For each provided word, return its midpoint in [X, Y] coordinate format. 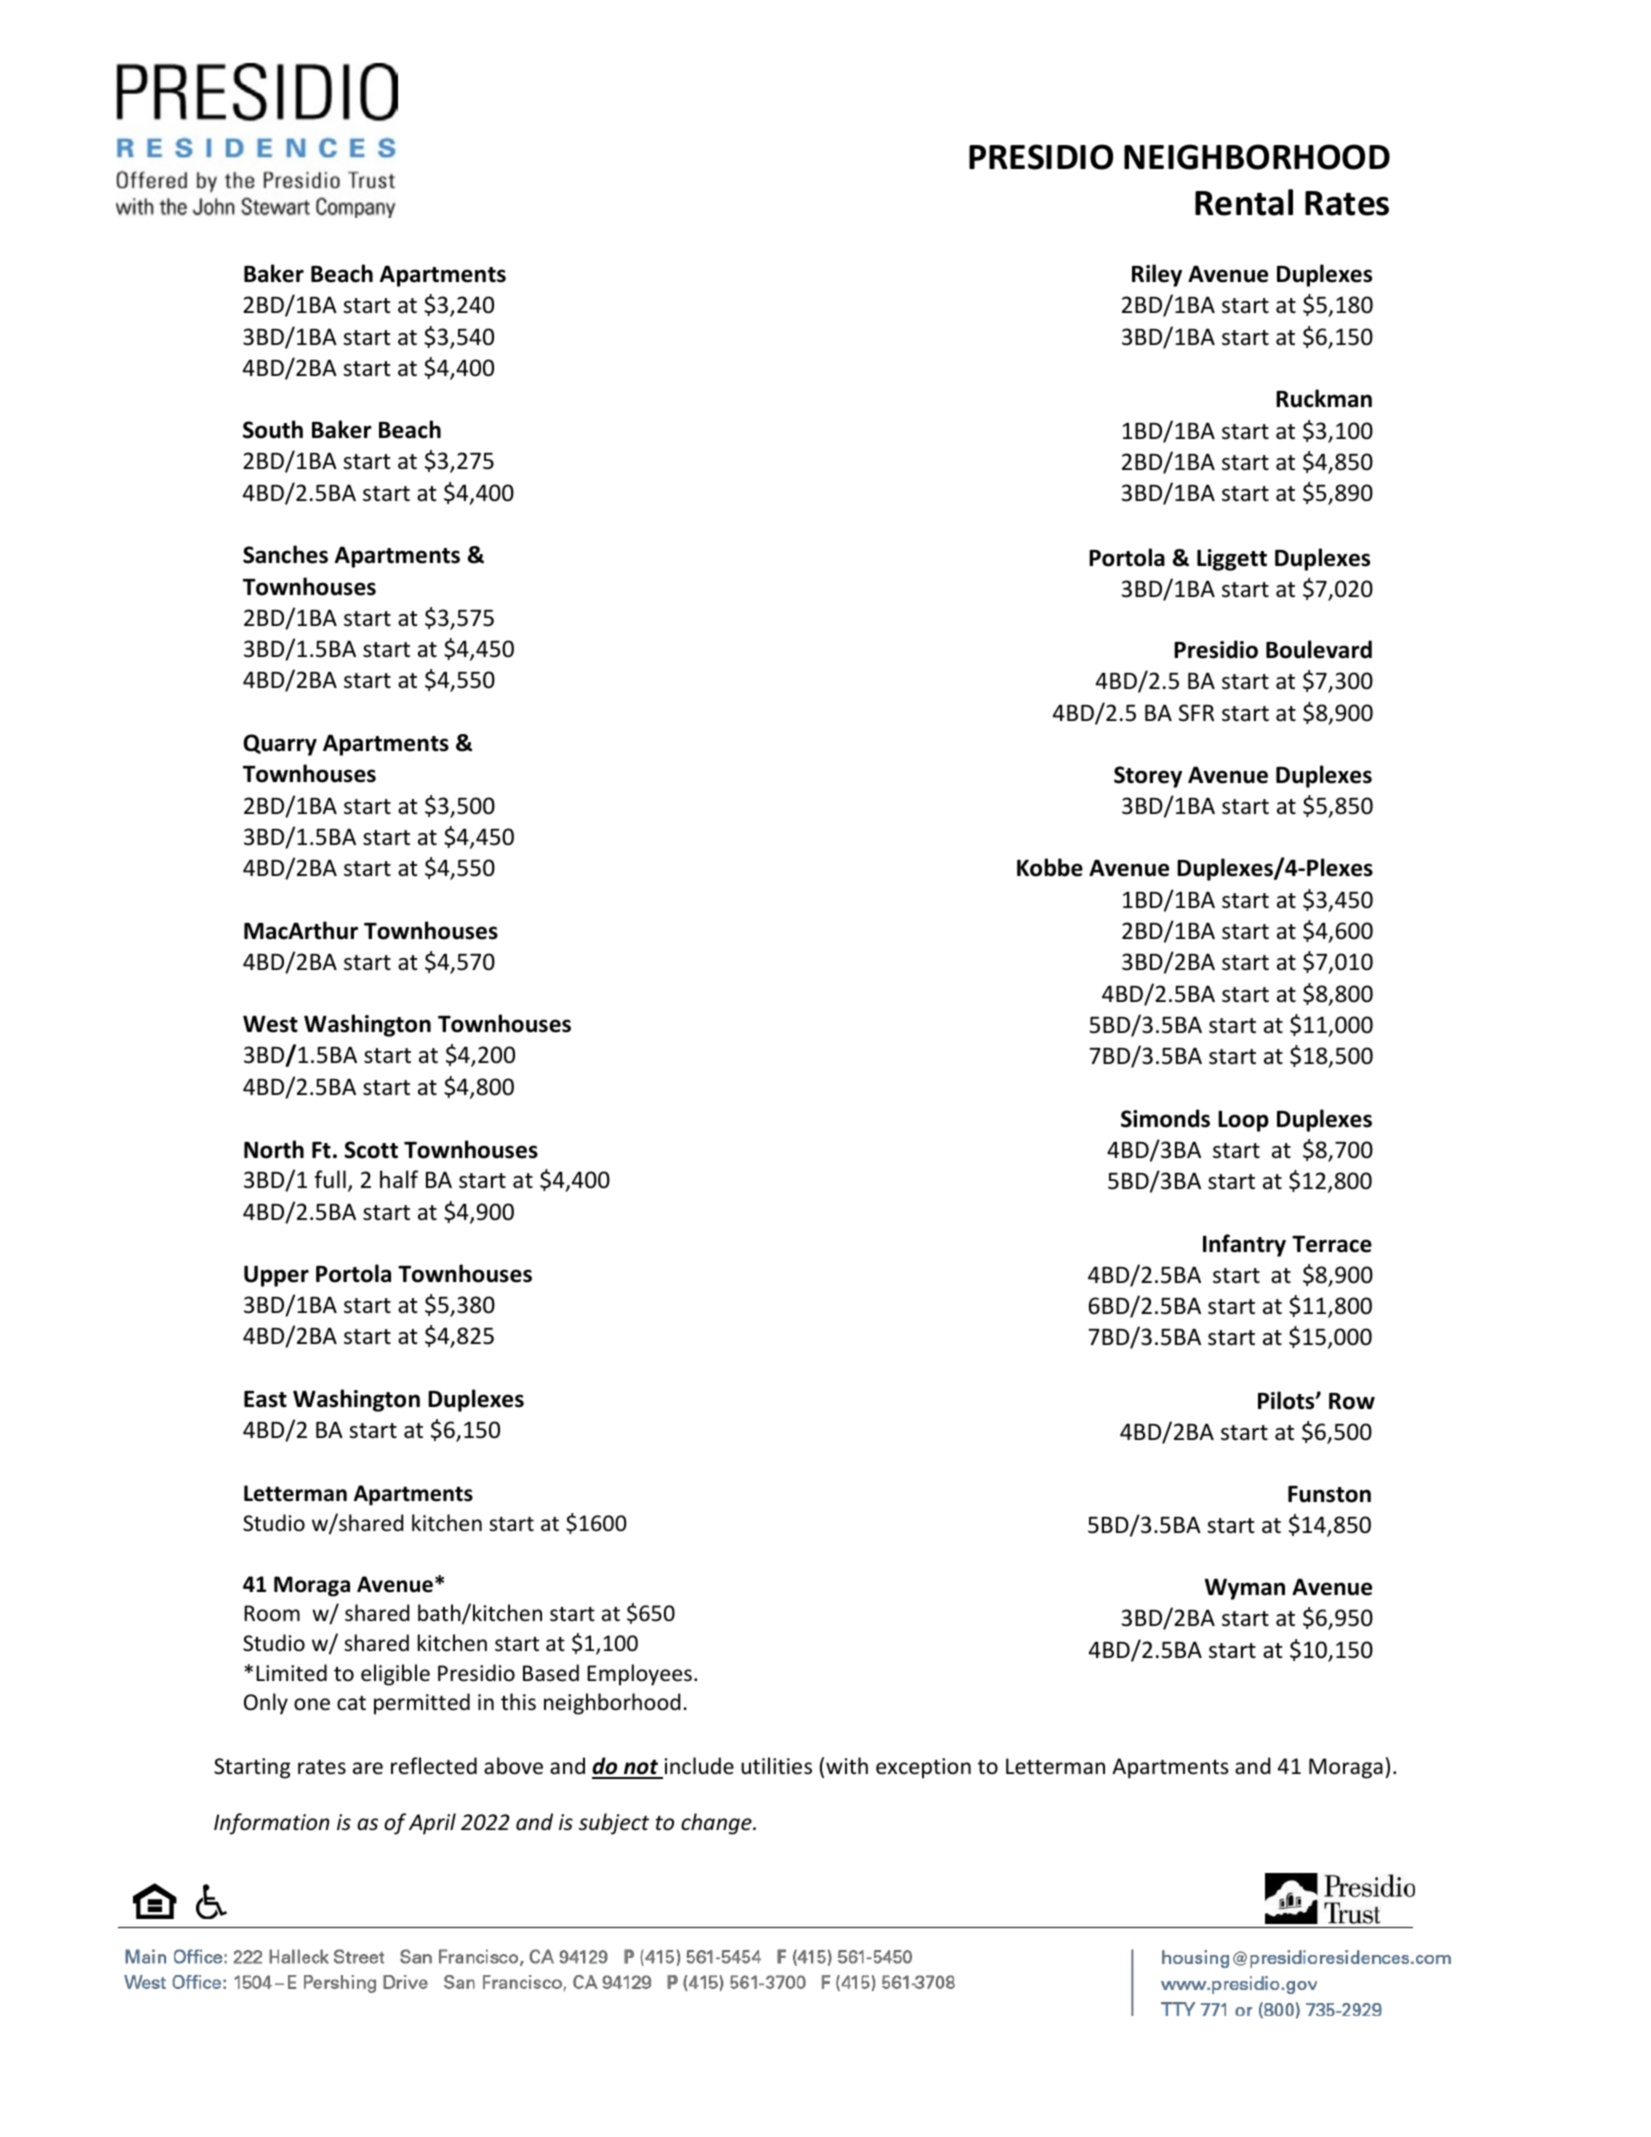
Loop [1243, 1121]
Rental [1244, 202]
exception [923, 1768]
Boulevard [1319, 649]
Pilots [1287, 1400]
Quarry [280, 745]
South [273, 429]
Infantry [1244, 1245]
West [270, 1024]
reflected [434, 1766]
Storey [1148, 777]
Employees [639, 1675]
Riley [1157, 275]
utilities [776, 1766]
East [265, 1399]
